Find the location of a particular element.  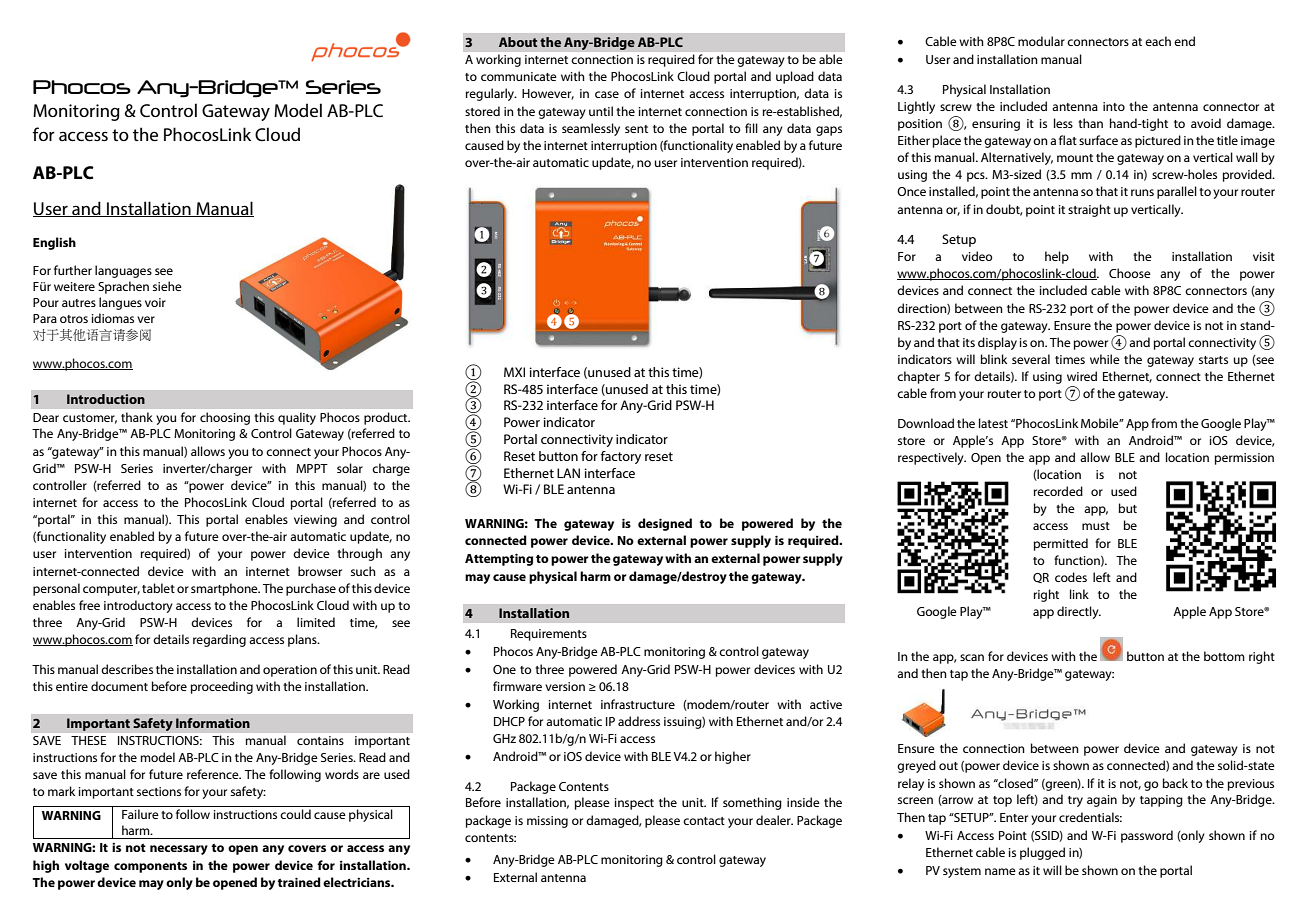

recorded is located at coordinates (1058, 491).
